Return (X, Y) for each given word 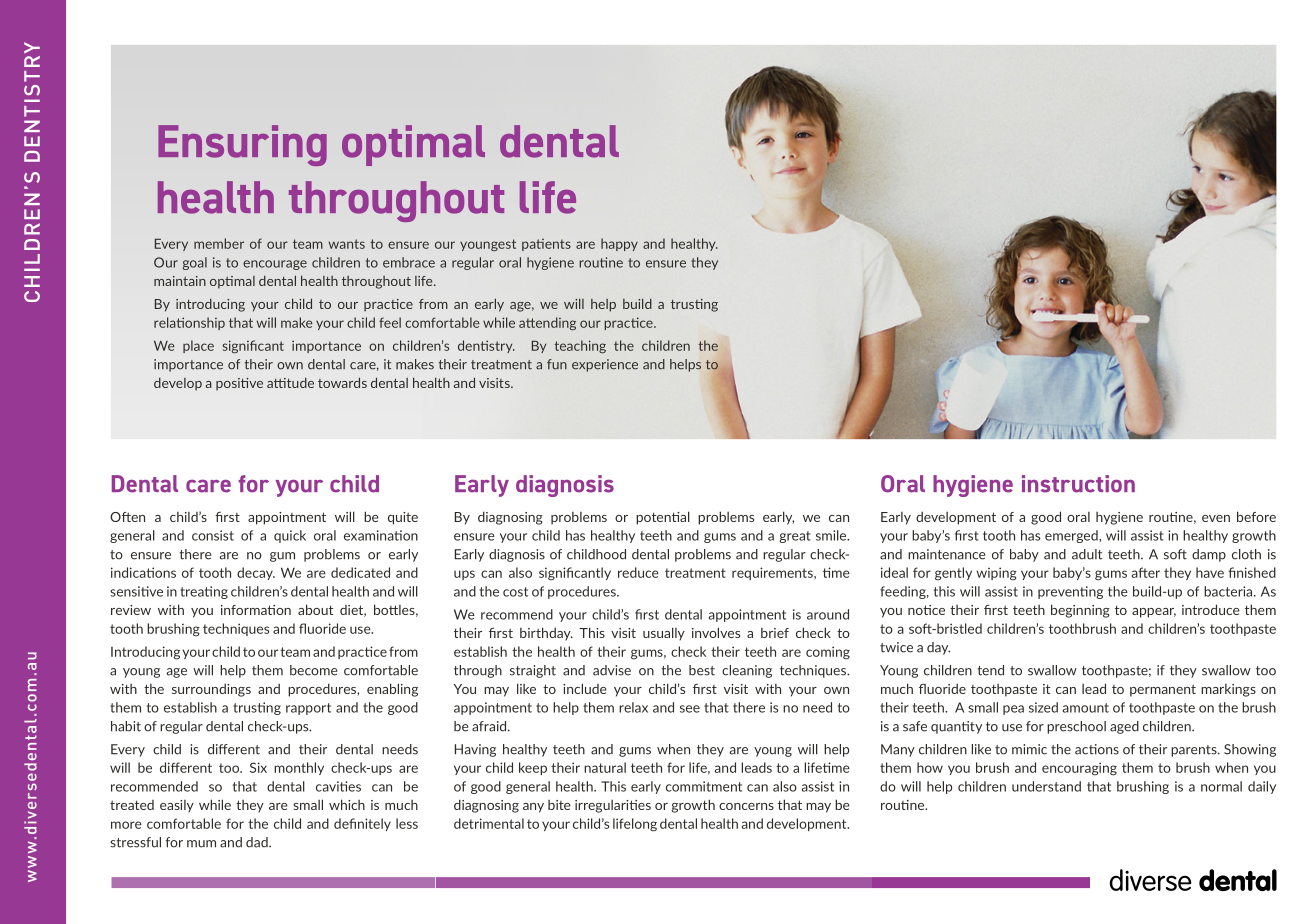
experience (605, 365)
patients (546, 244)
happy (619, 244)
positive (239, 384)
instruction (1078, 484)
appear (1154, 613)
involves (716, 632)
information (256, 610)
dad (258, 842)
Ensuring (242, 145)
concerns (746, 806)
